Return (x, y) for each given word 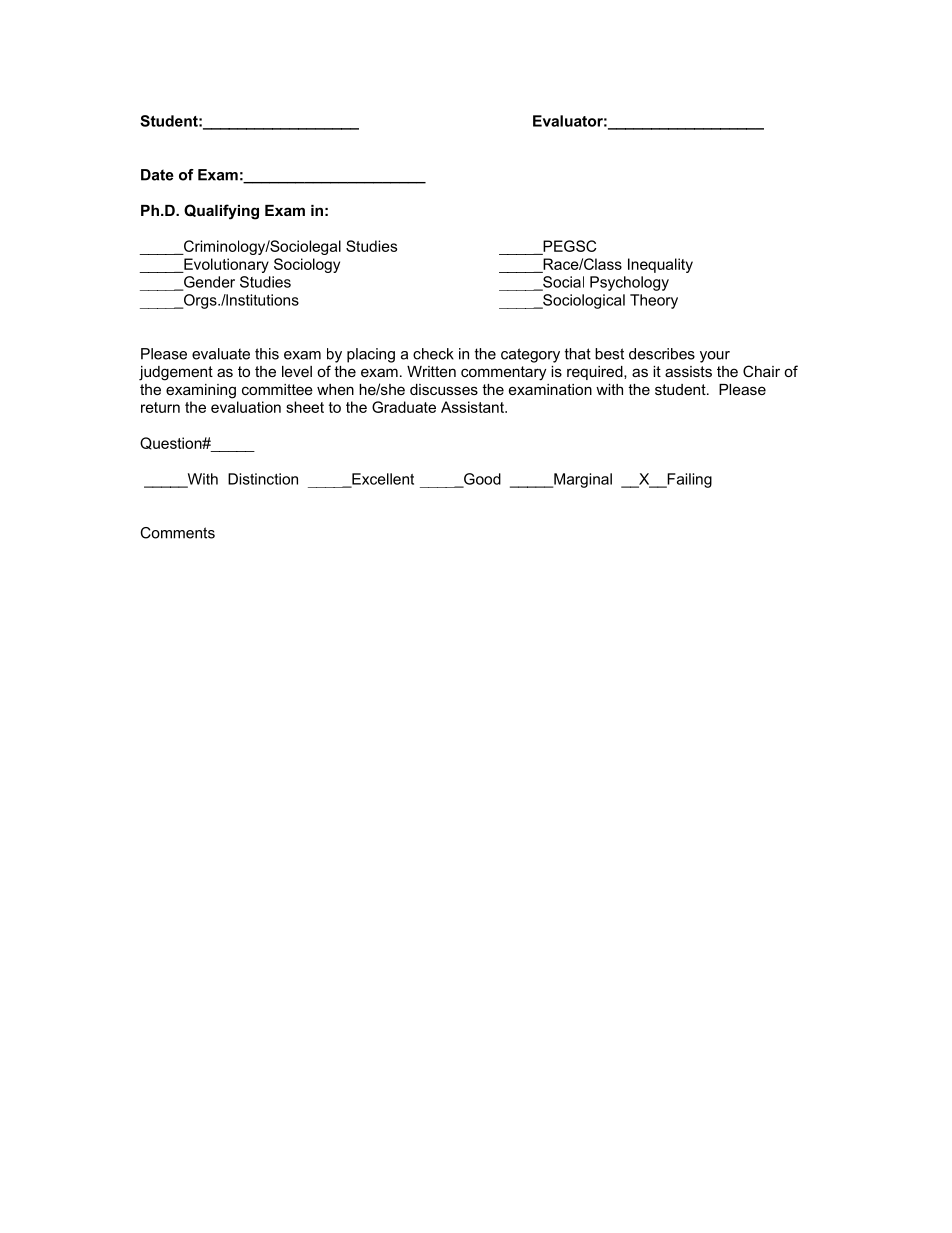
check (433, 354)
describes (662, 354)
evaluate (221, 354)
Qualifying (221, 212)
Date (157, 175)
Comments (177, 533)
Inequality (660, 265)
